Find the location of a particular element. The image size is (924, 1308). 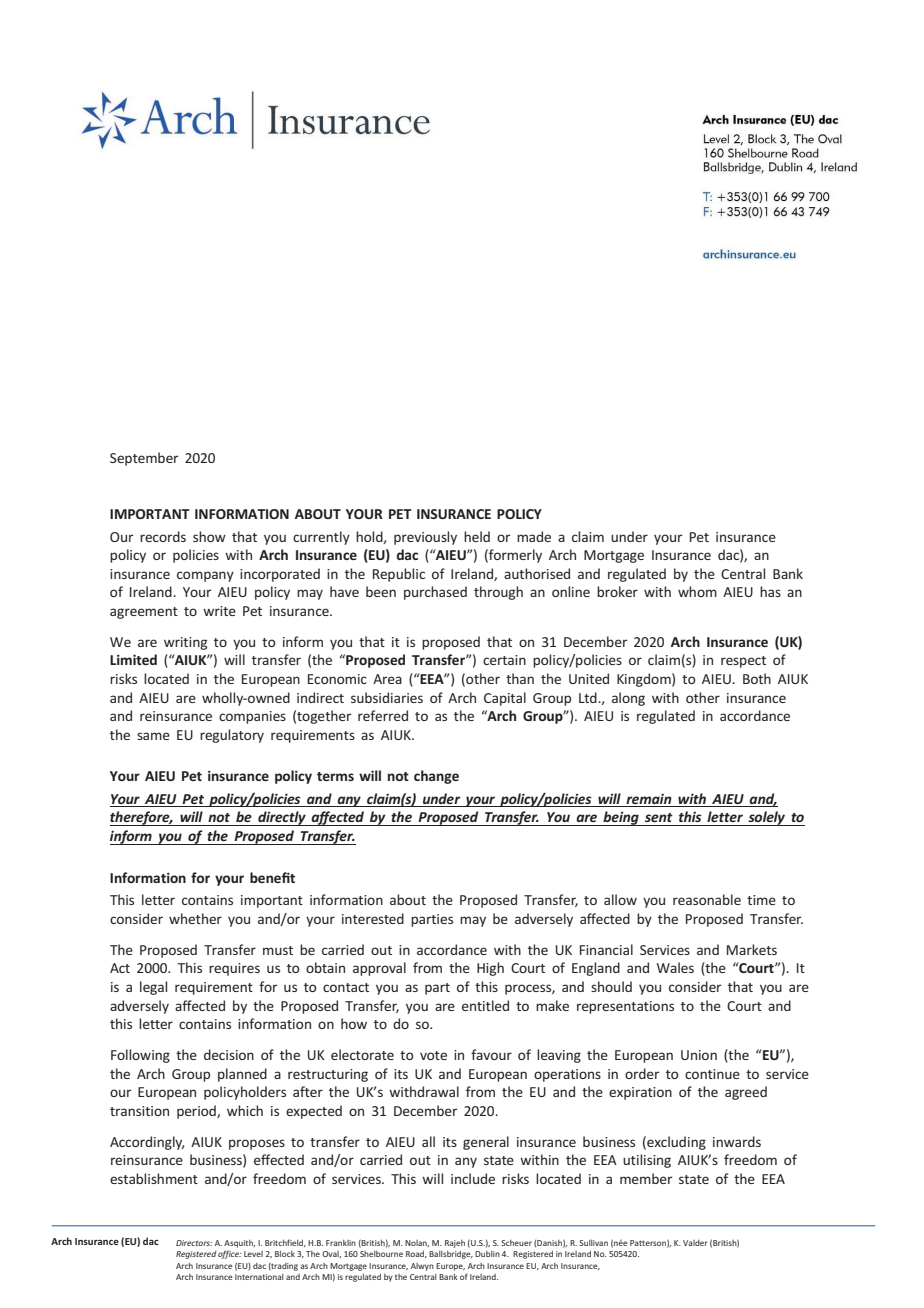

proposes is located at coordinates (257, 1144).
